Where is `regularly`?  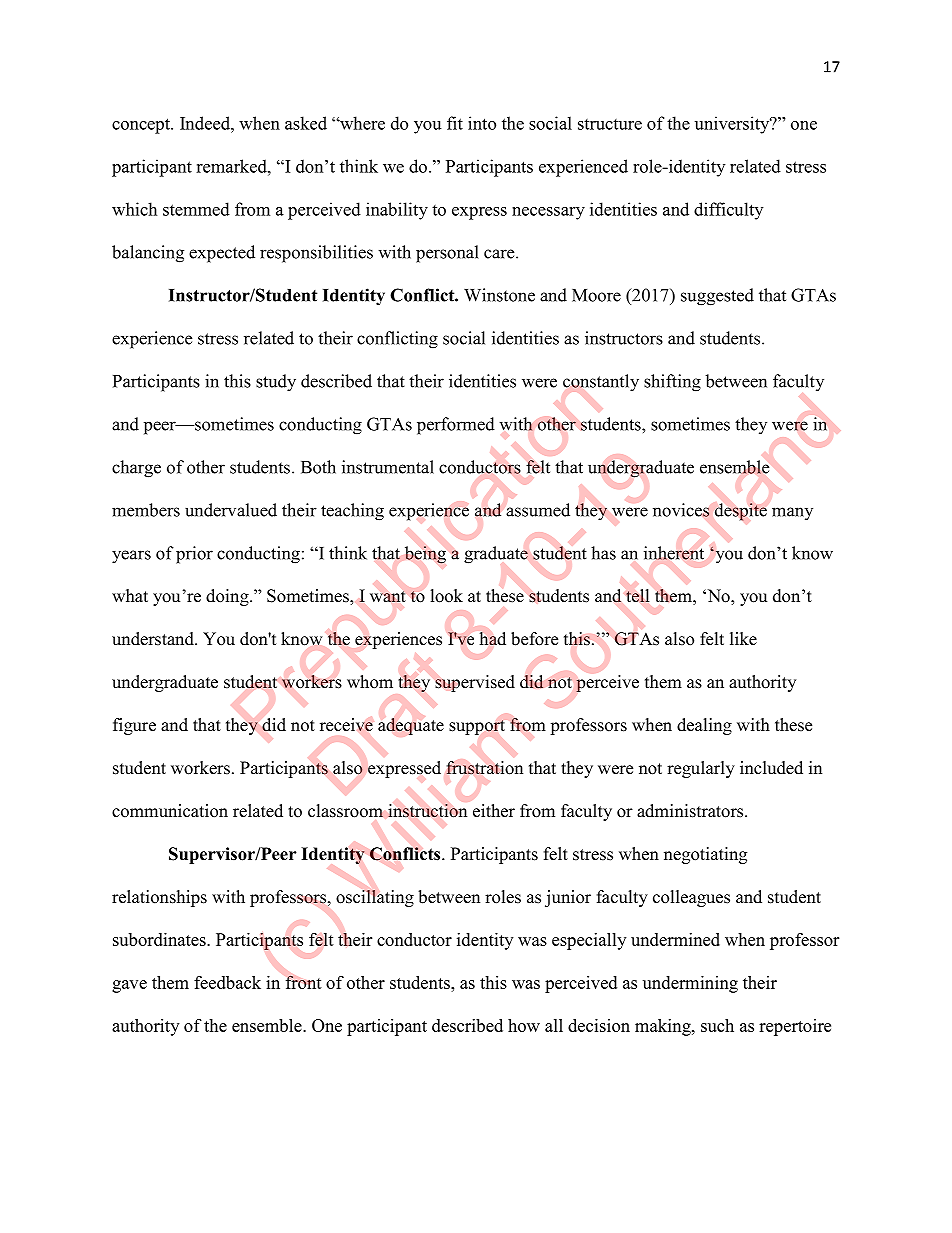 regularly is located at coordinates (701, 769).
